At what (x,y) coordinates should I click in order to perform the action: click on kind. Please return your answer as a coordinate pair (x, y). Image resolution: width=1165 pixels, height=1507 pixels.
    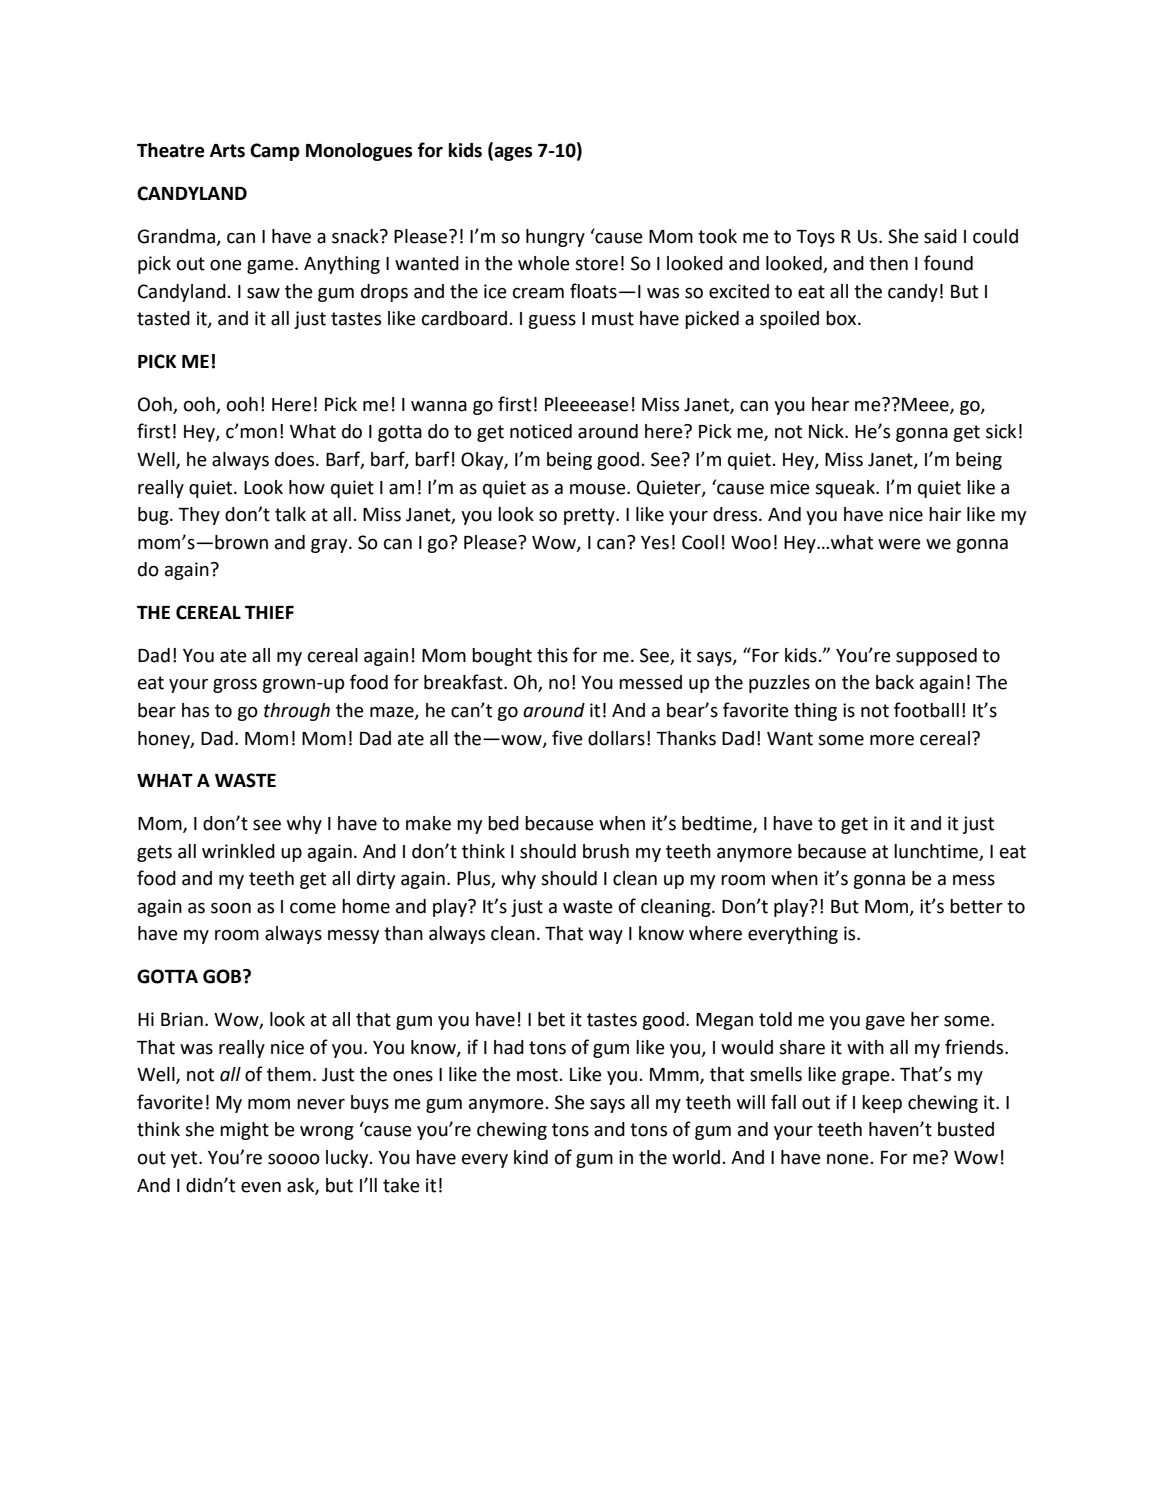
    Looking at the image, I should click on (531, 1157).
